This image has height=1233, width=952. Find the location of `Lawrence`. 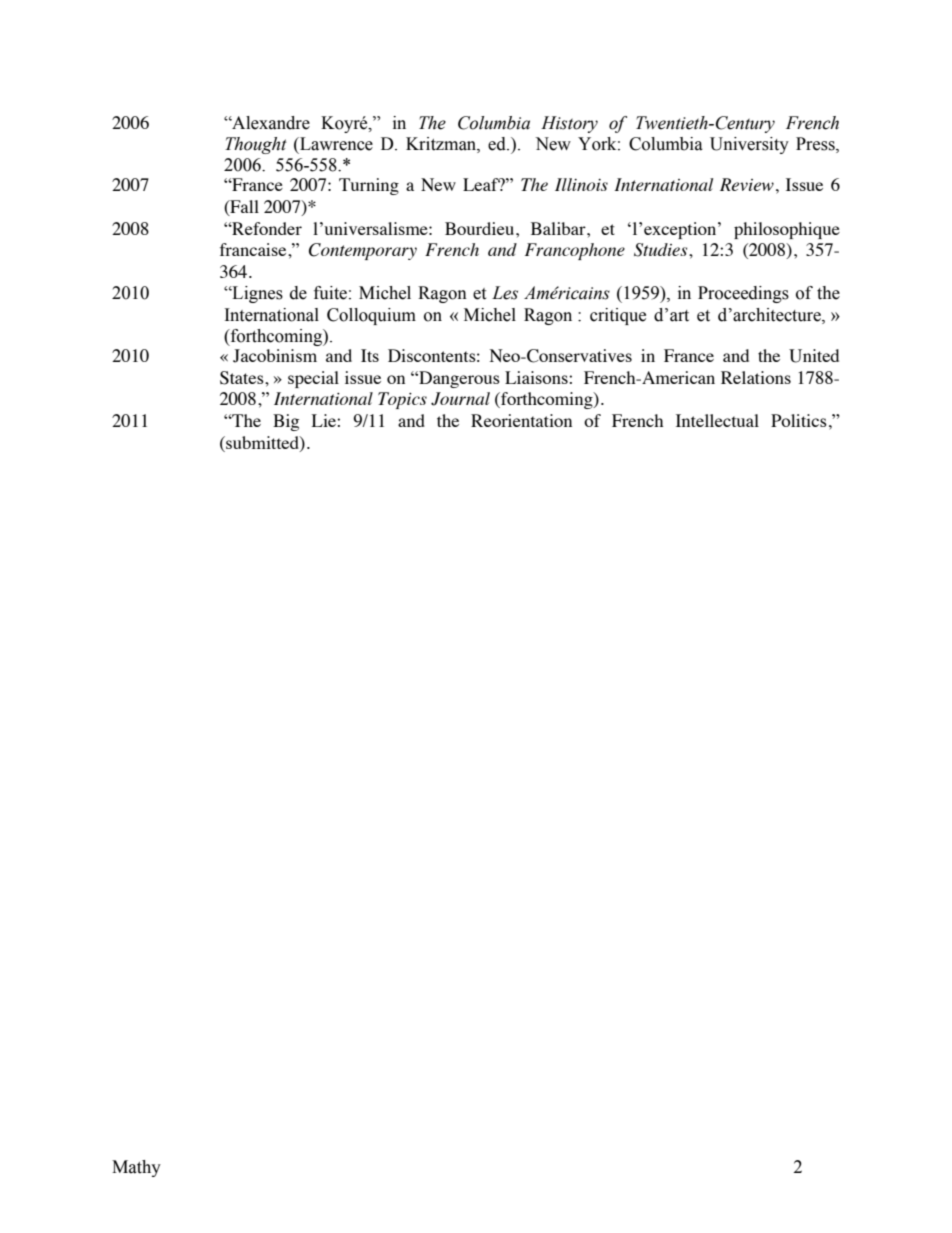

Lawrence is located at coordinates (335, 144).
